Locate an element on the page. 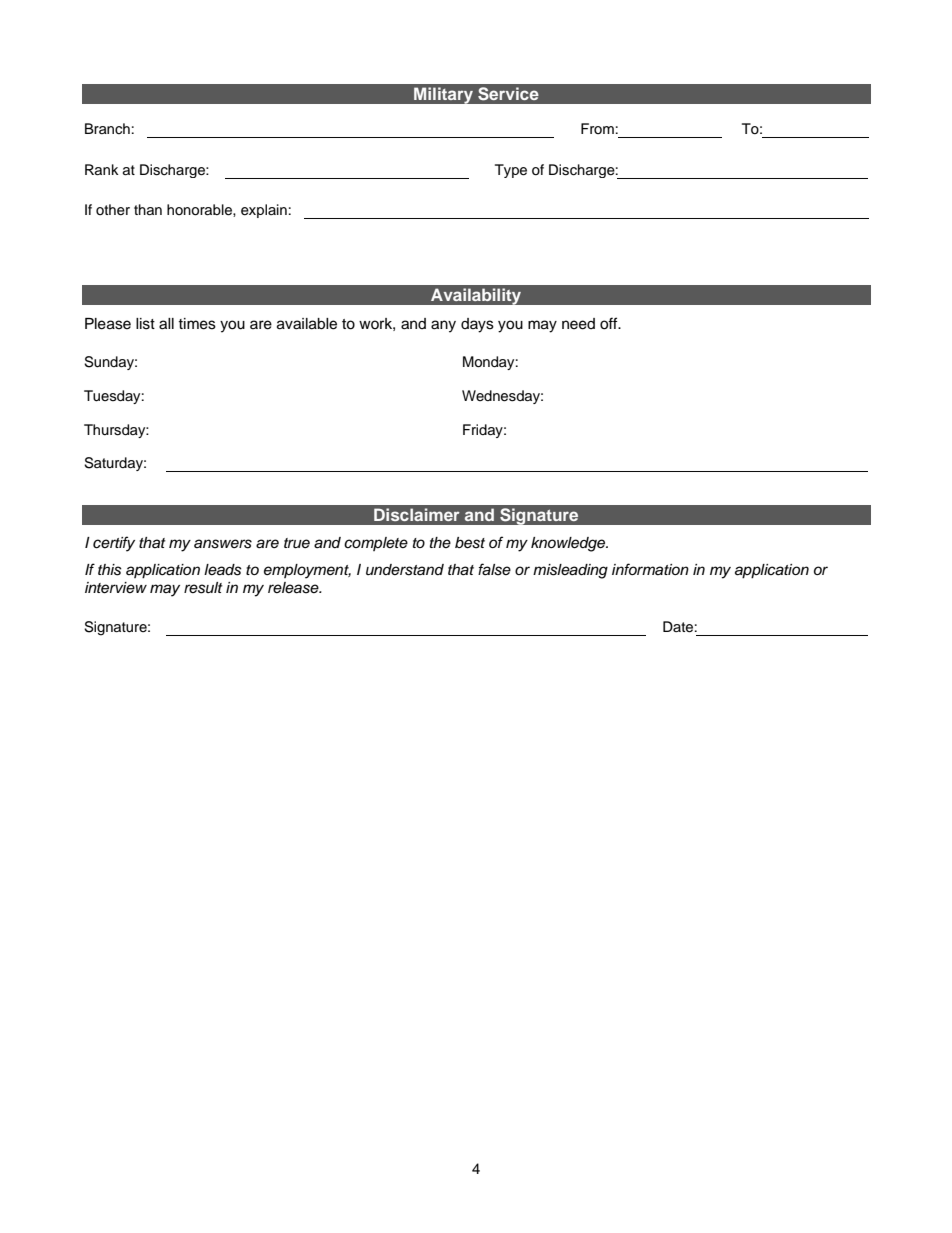 Image resolution: width=952 pixels, height=1233 pixels. need is located at coordinates (578, 324).
